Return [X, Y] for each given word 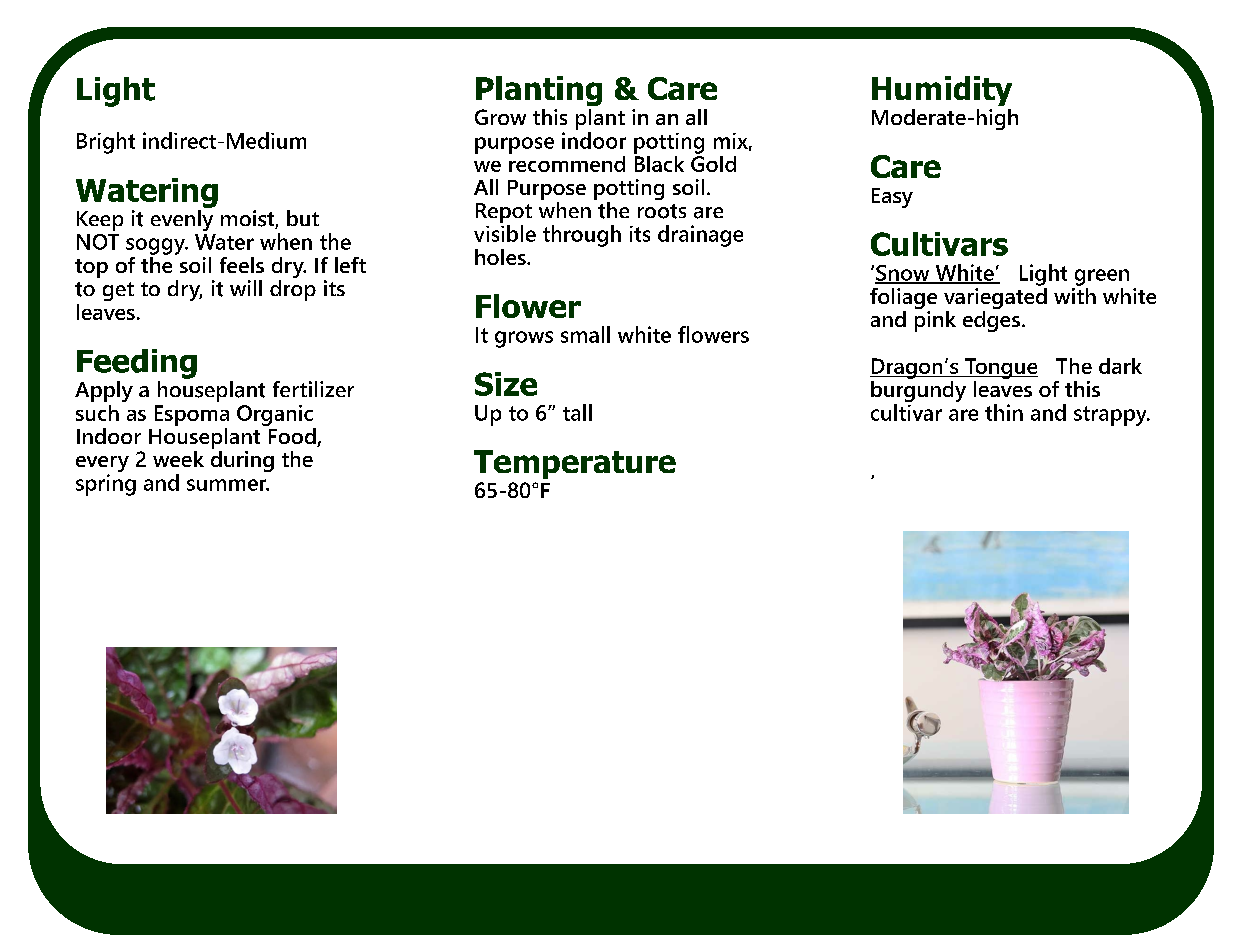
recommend [567, 162]
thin [1004, 412]
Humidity [942, 91]
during [242, 460]
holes [501, 257]
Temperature [575, 464]
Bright [106, 143]
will [246, 288]
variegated [995, 298]
